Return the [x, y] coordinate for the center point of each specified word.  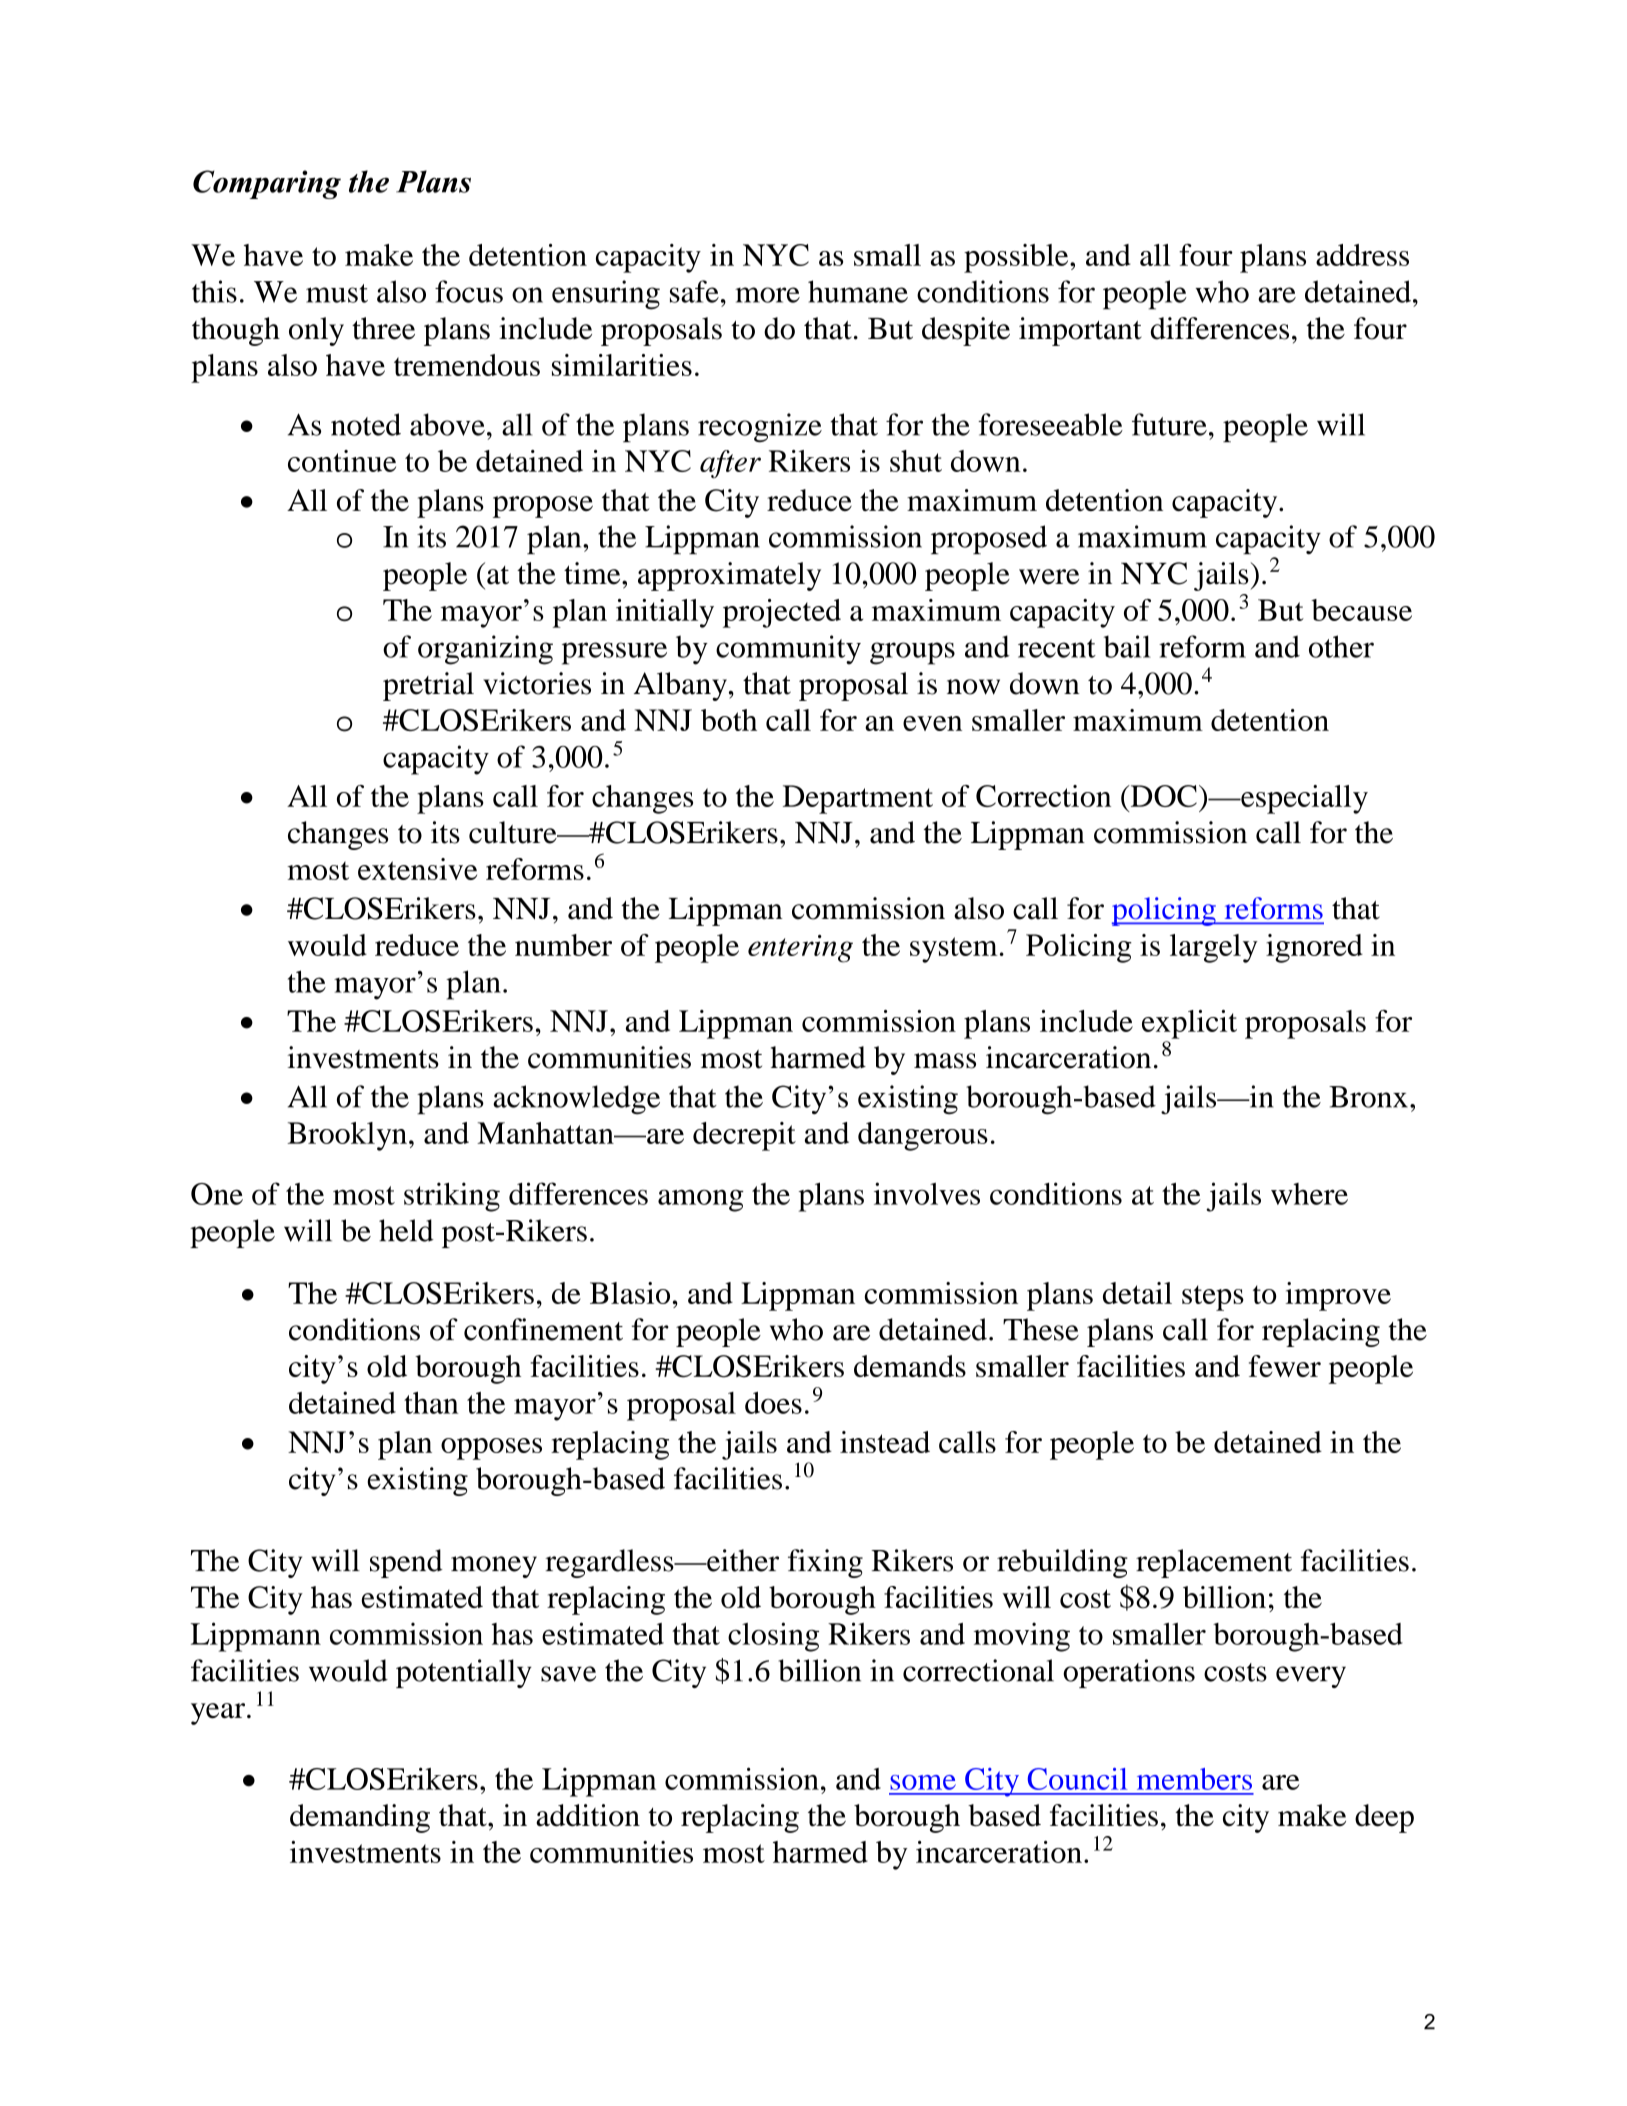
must [337, 293]
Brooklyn [347, 1136]
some [923, 1782]
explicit [1189, 1024]
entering [800, 949]
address [1362, 255]
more [767, 295]
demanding [360, 1818]
